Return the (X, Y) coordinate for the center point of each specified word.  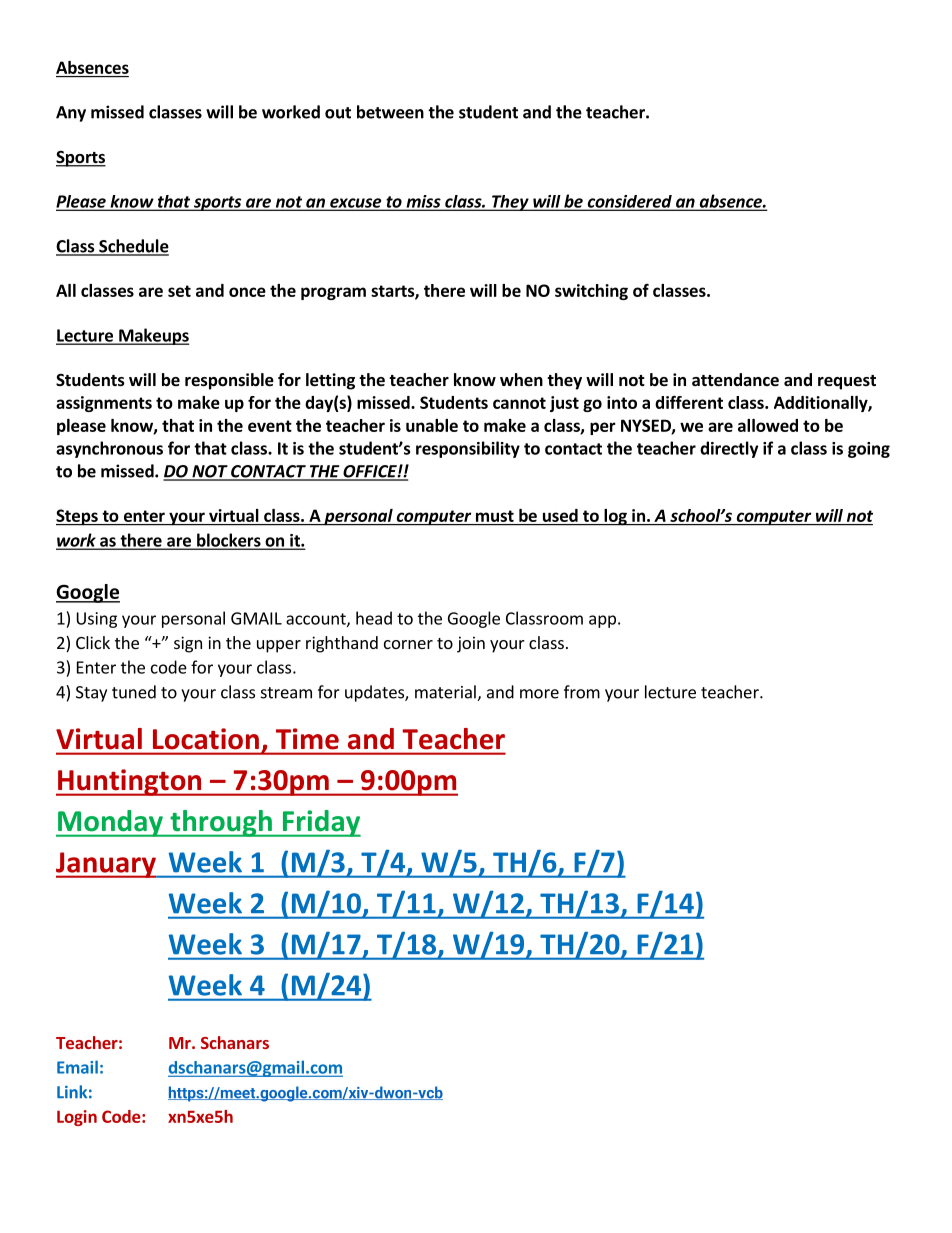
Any (71, 114)
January (107, 865)
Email (77, 1067)
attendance (735, 380)
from (582, 692)
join (471, 644)
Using (97, 620)
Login (77, 1118)
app (602, 621)
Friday (320, 823)
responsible (229, 381)
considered (629, 202)
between (390, 112)
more (539, 694)
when (521, 380)
